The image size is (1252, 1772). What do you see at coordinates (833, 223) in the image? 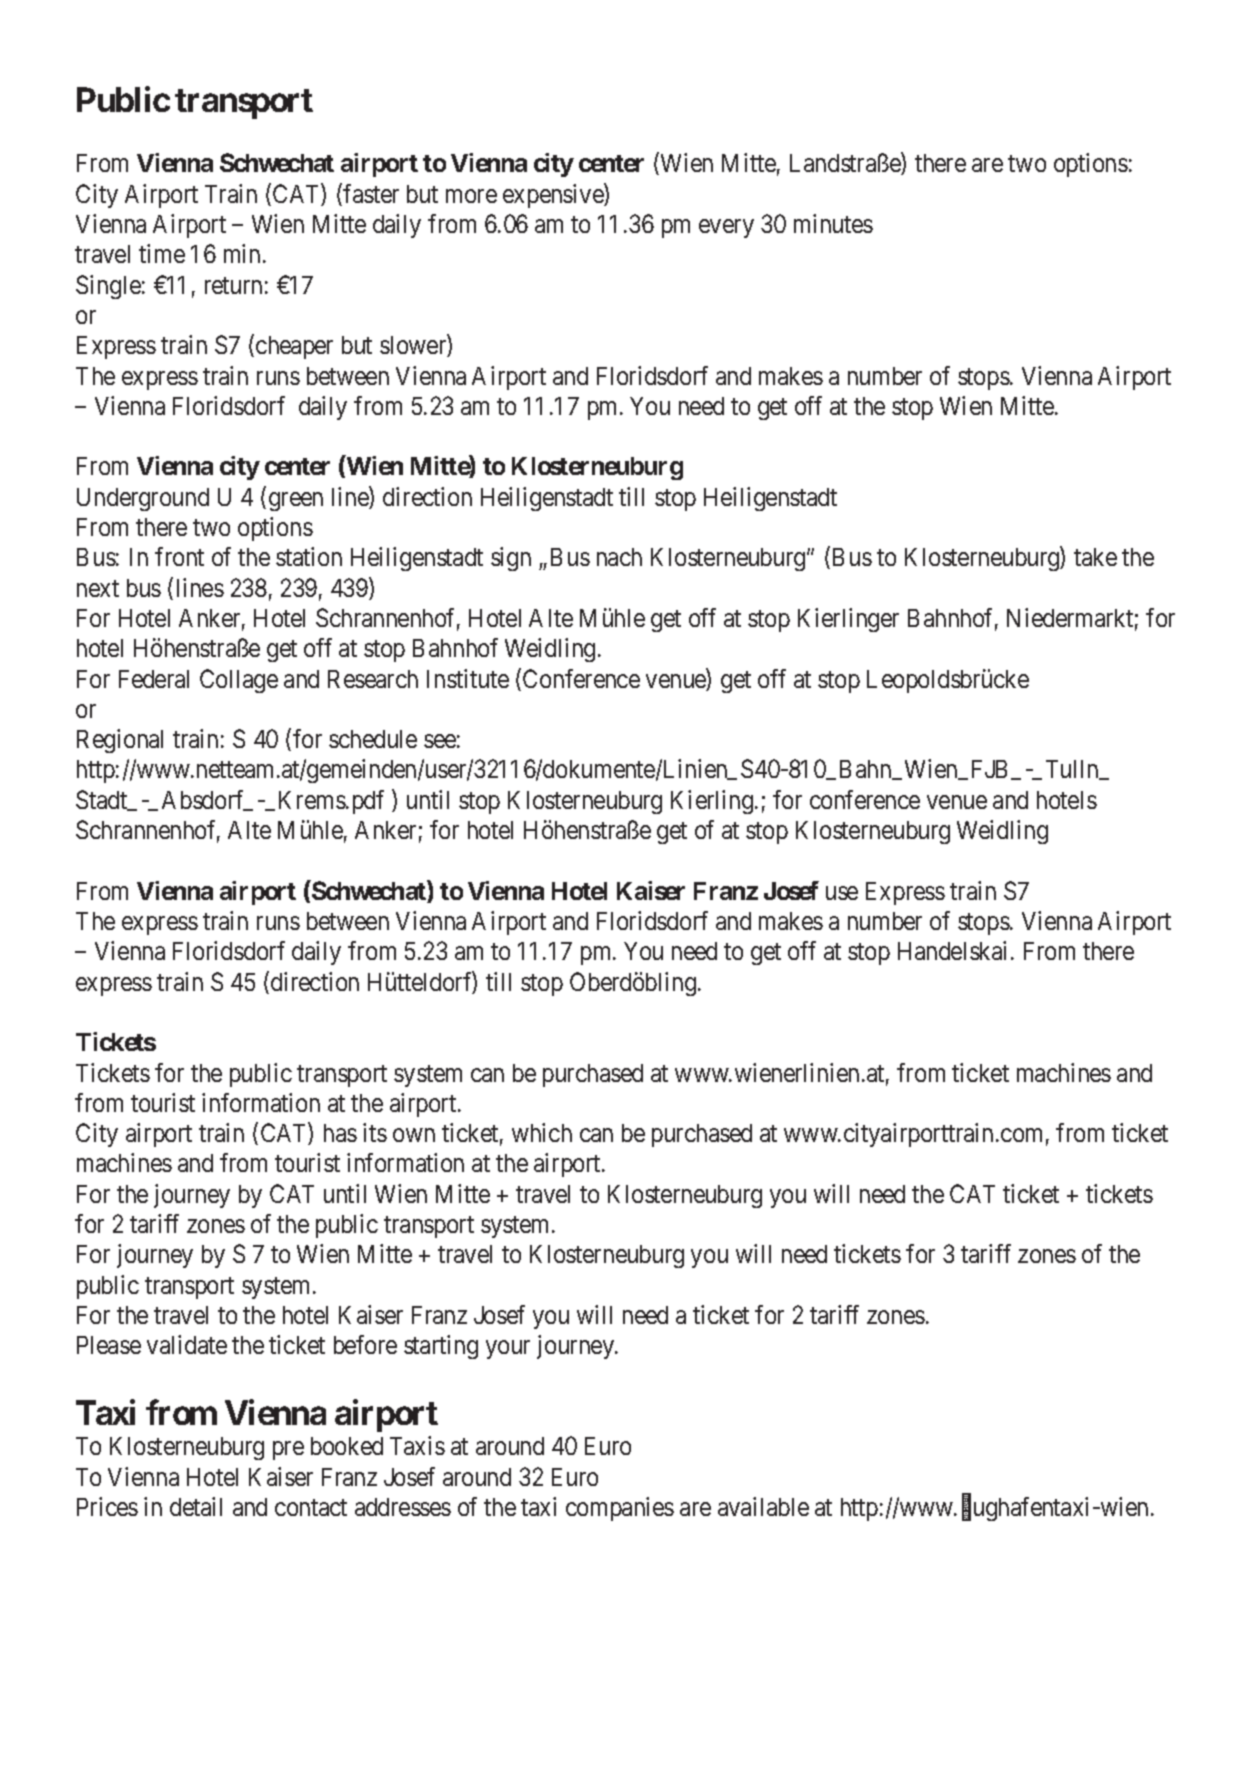
I see `minutes` at bounding box center [833, 223].
